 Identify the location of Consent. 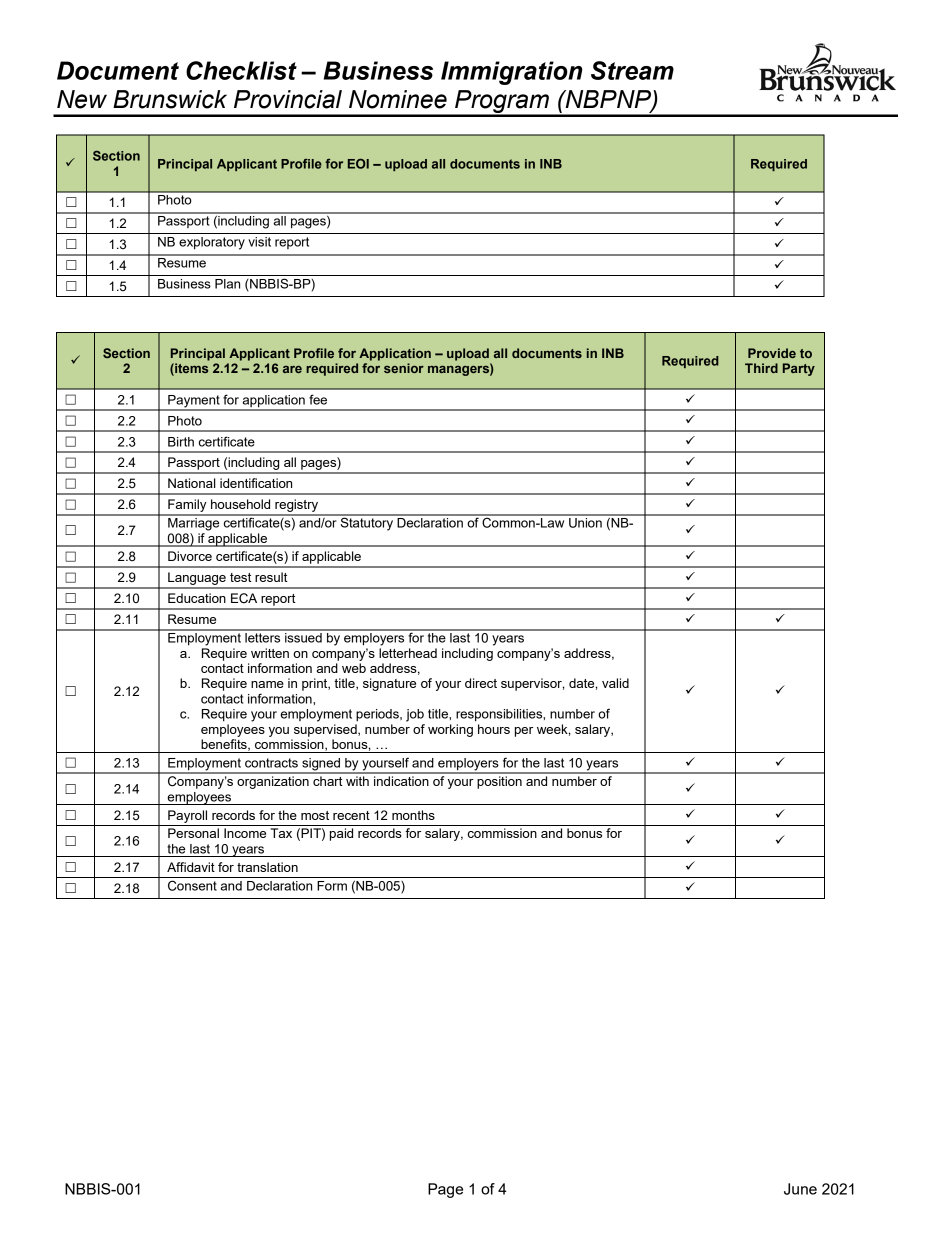
(192, 885).
